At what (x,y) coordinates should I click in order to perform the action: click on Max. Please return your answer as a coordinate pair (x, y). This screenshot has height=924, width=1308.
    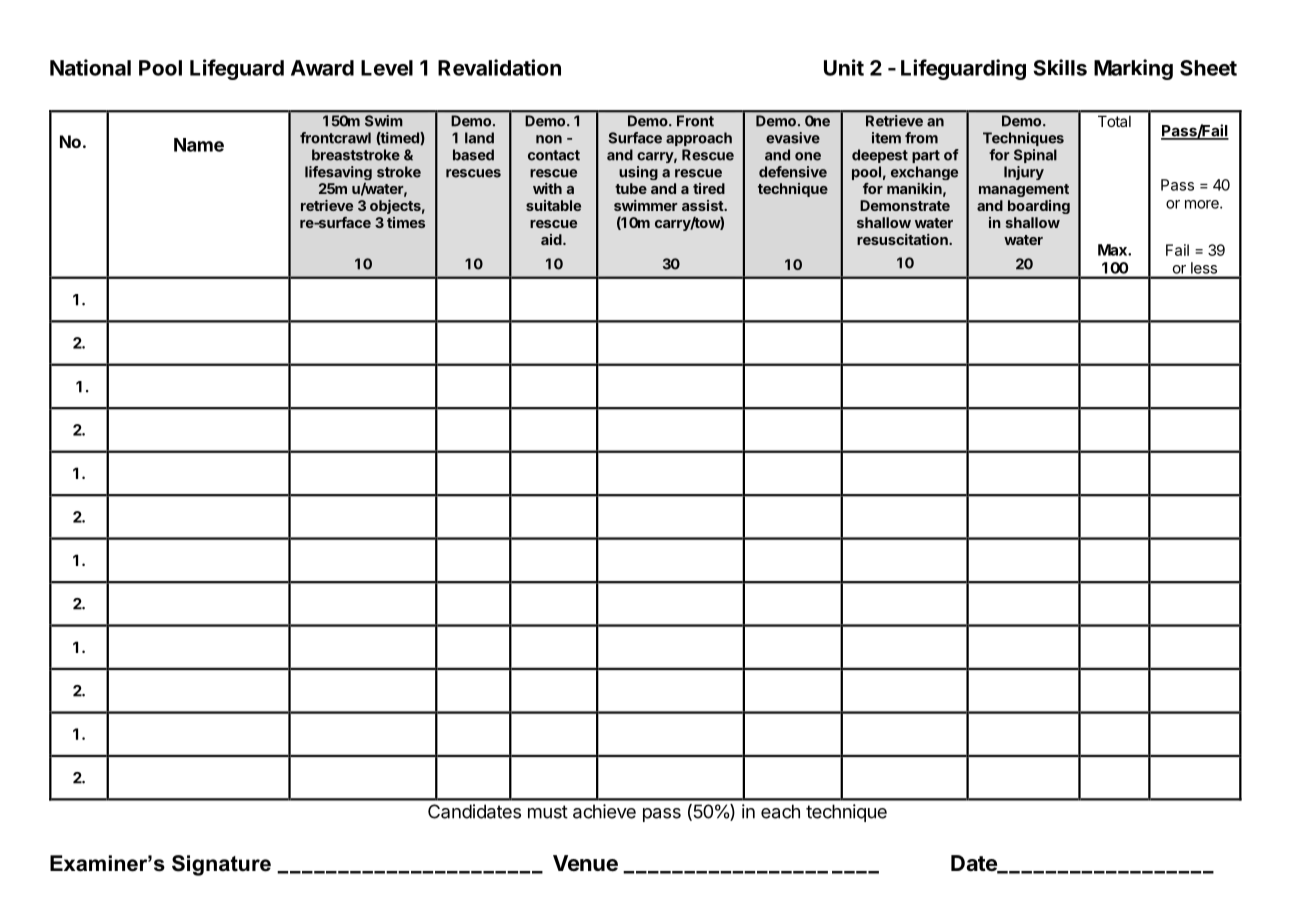
    Looking at the image, I should click on (1113, 250).
